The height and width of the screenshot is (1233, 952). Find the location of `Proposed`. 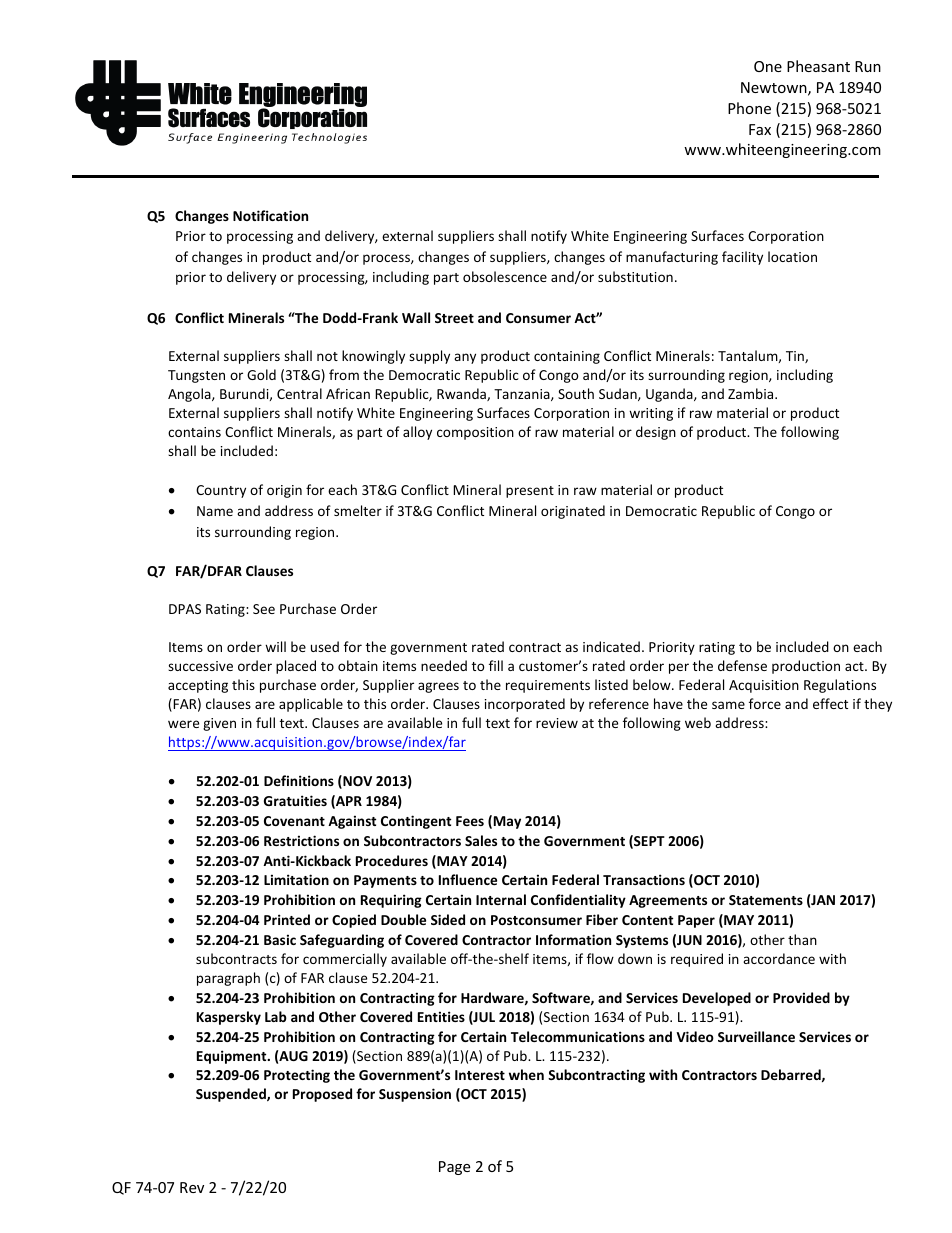

Proposed is located at coordinates (322, 1095).
